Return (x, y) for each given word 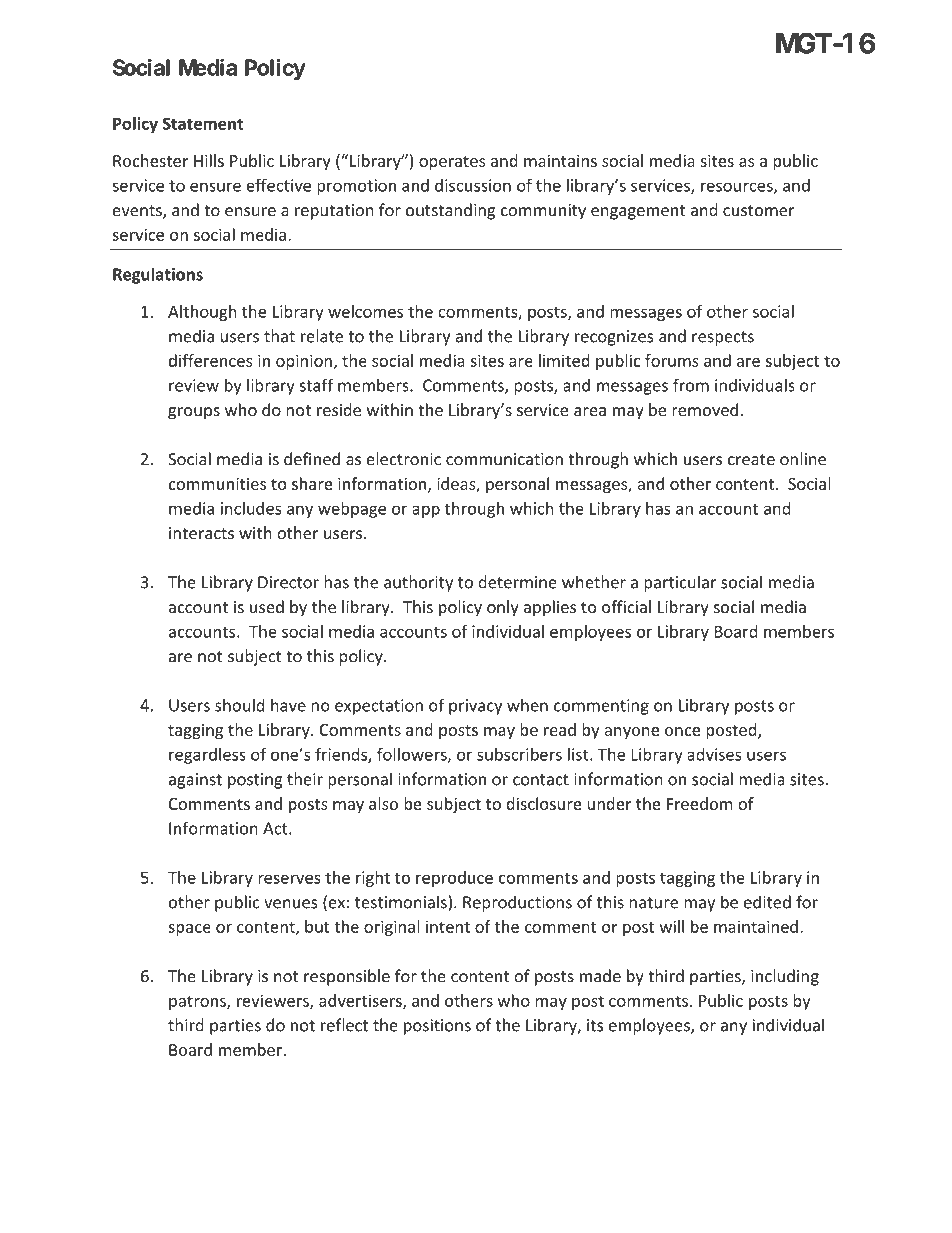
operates (452, 163)
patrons (198, 1003)
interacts (201, 533)
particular (680, 583)
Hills (209, 160)
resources (738, 188)
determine (517, 582)
